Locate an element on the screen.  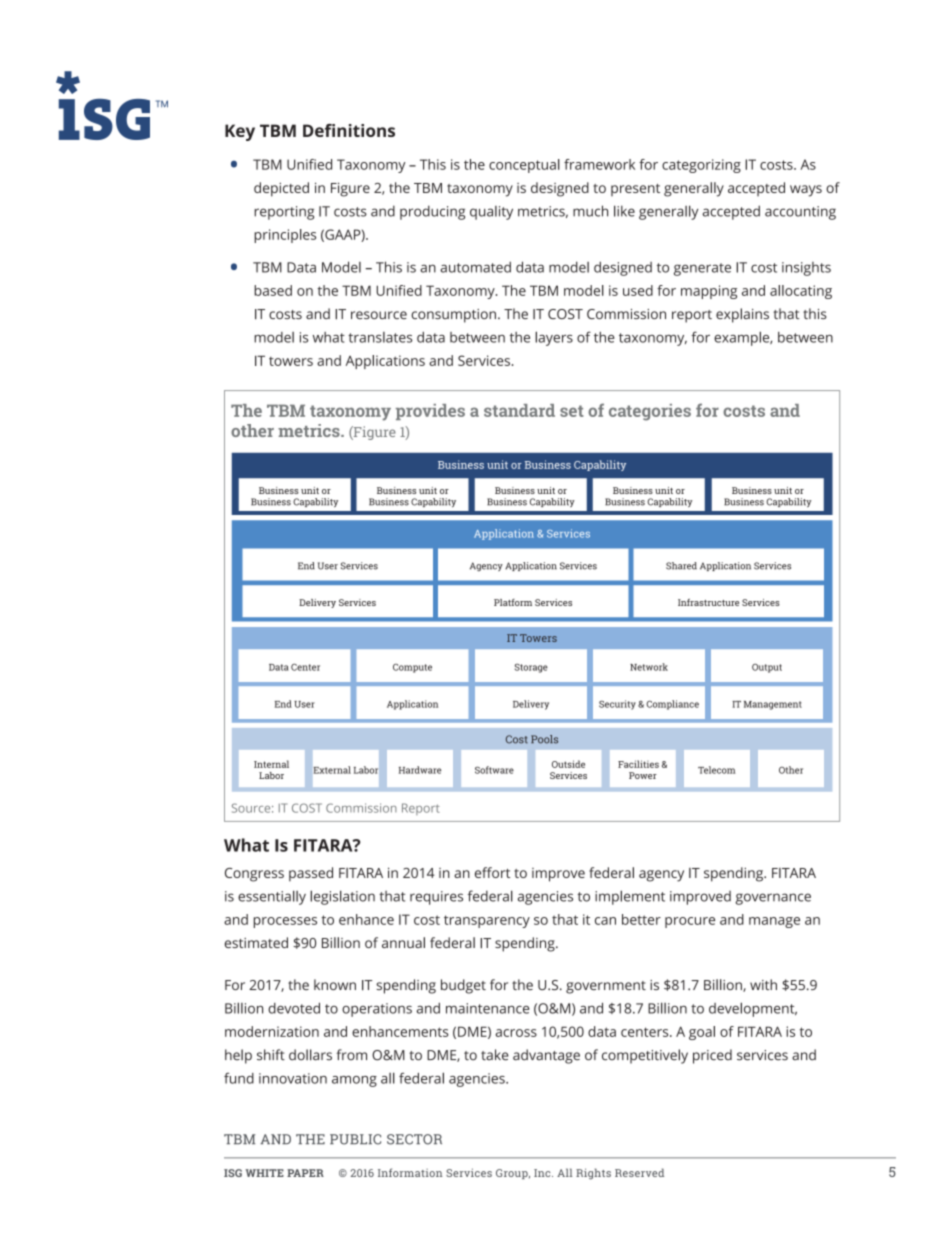
Output is located at coordinates (767, 668).
